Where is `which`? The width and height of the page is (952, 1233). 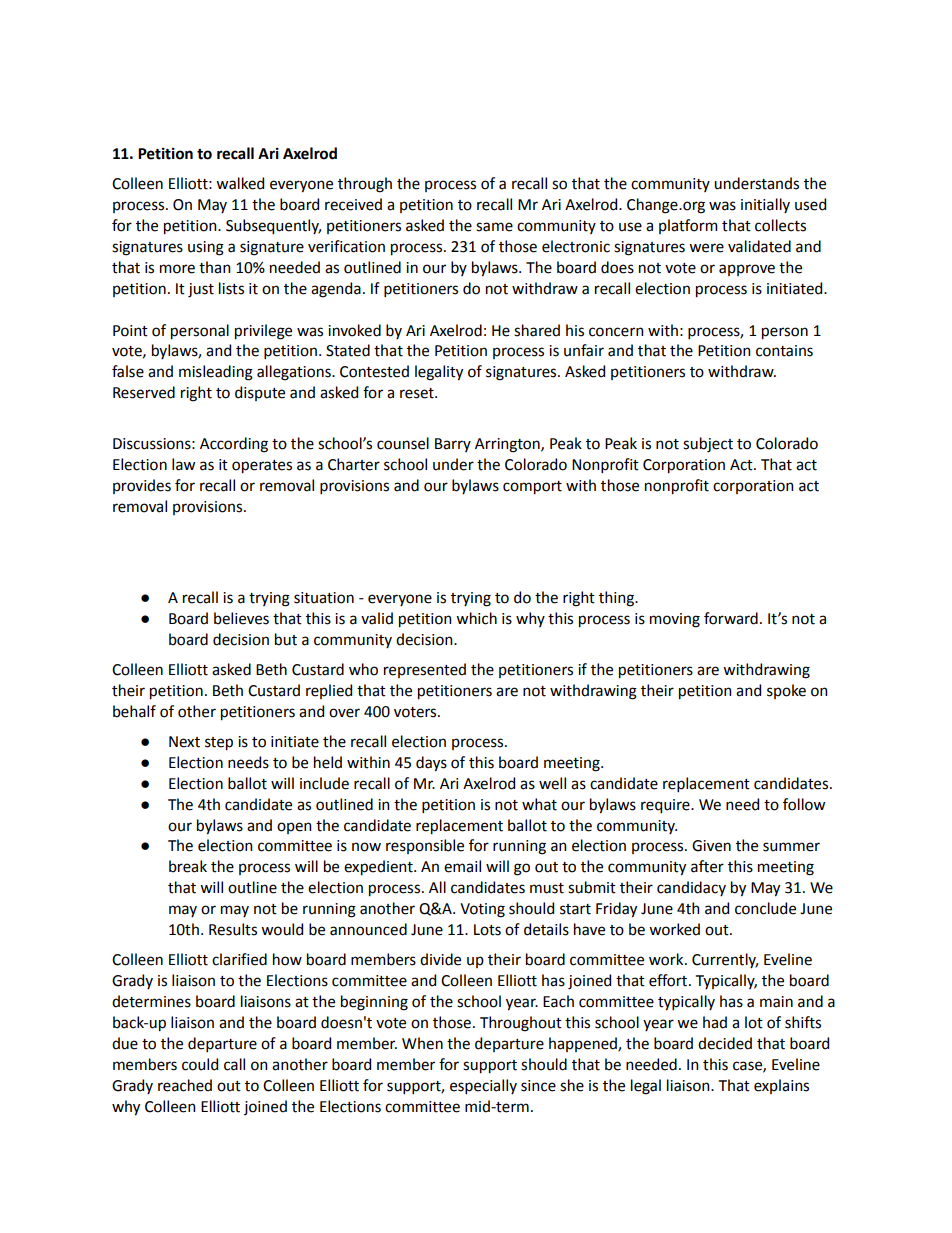
which is located at coordinates (476, 618).
